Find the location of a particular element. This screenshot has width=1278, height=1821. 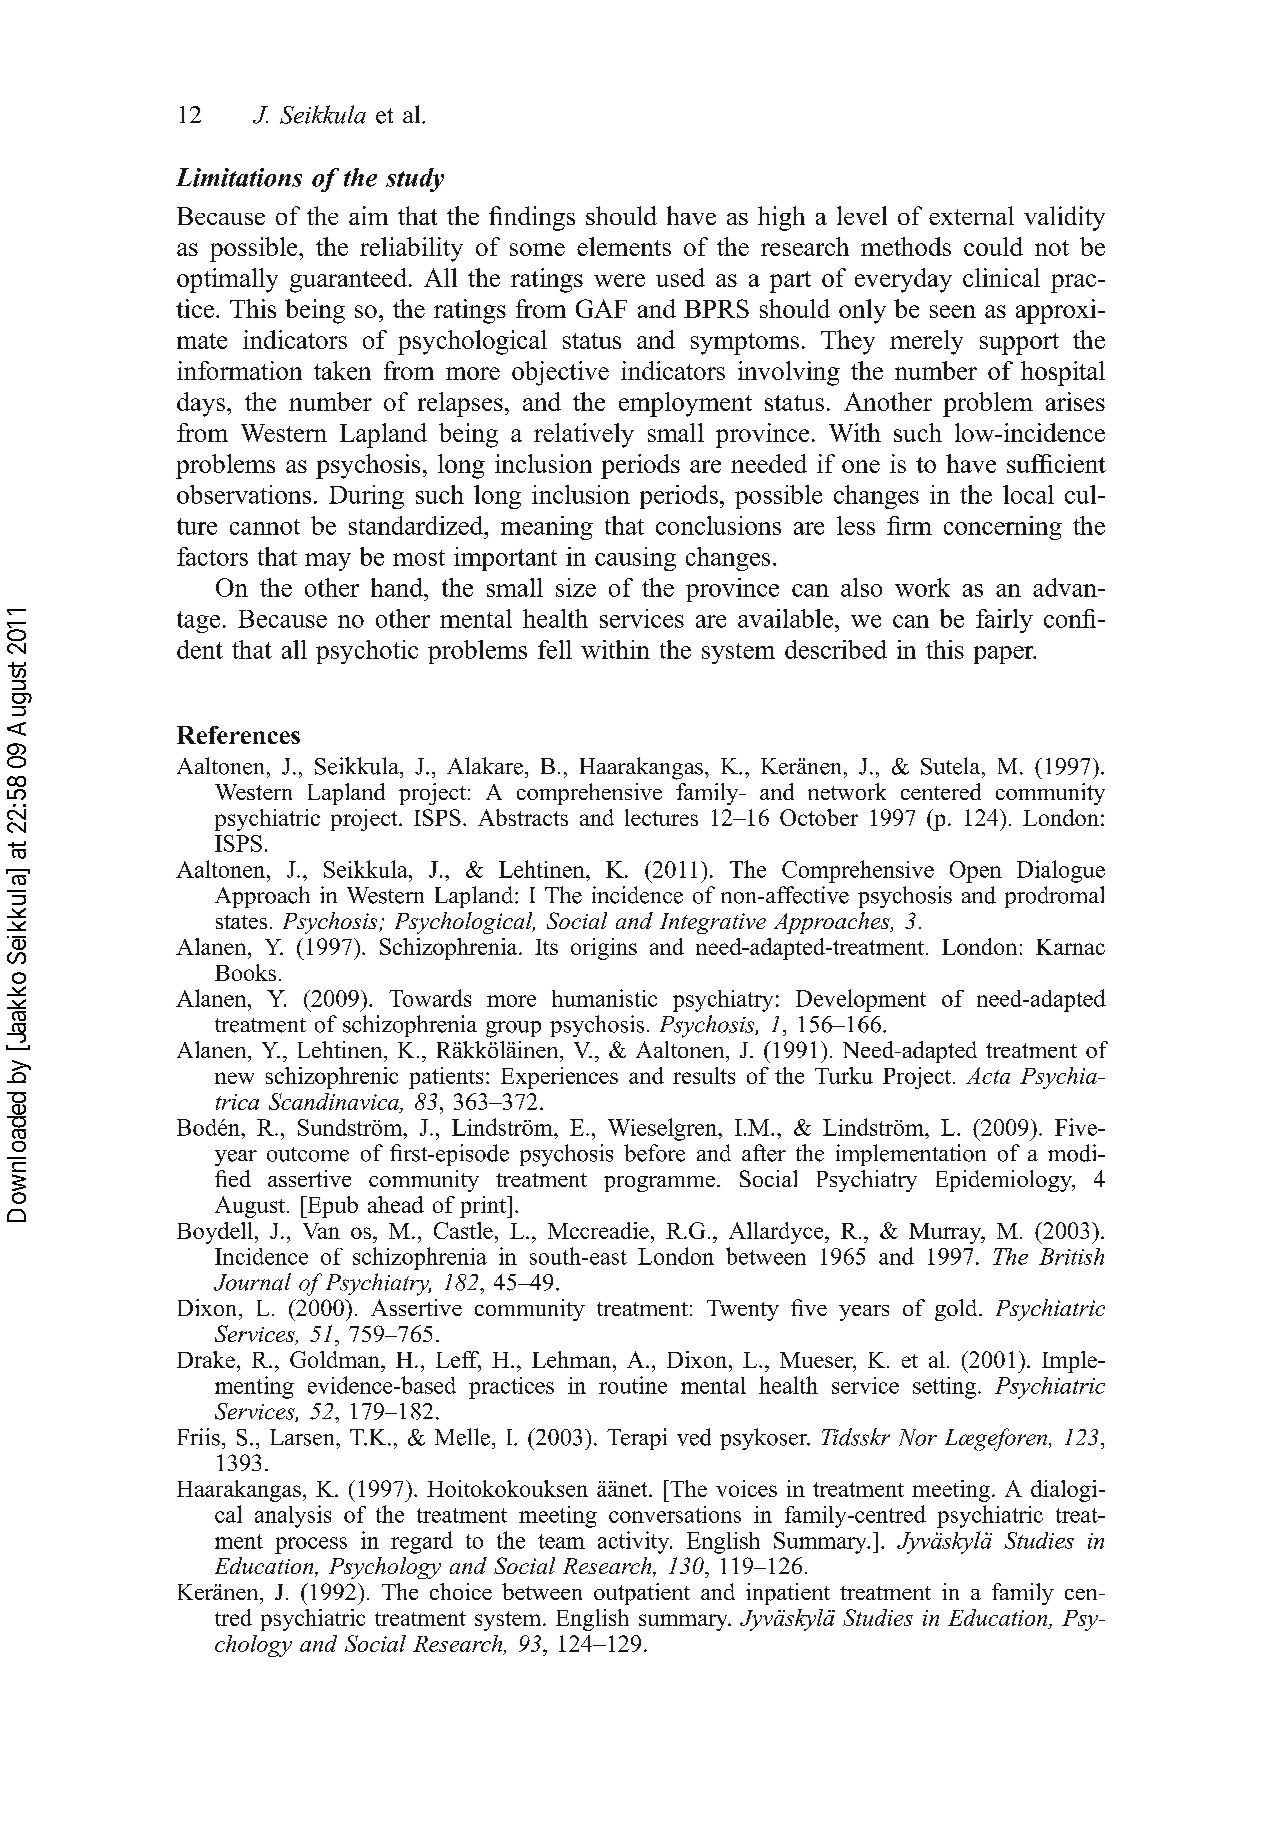

were is located at coordinates (619, 280).
